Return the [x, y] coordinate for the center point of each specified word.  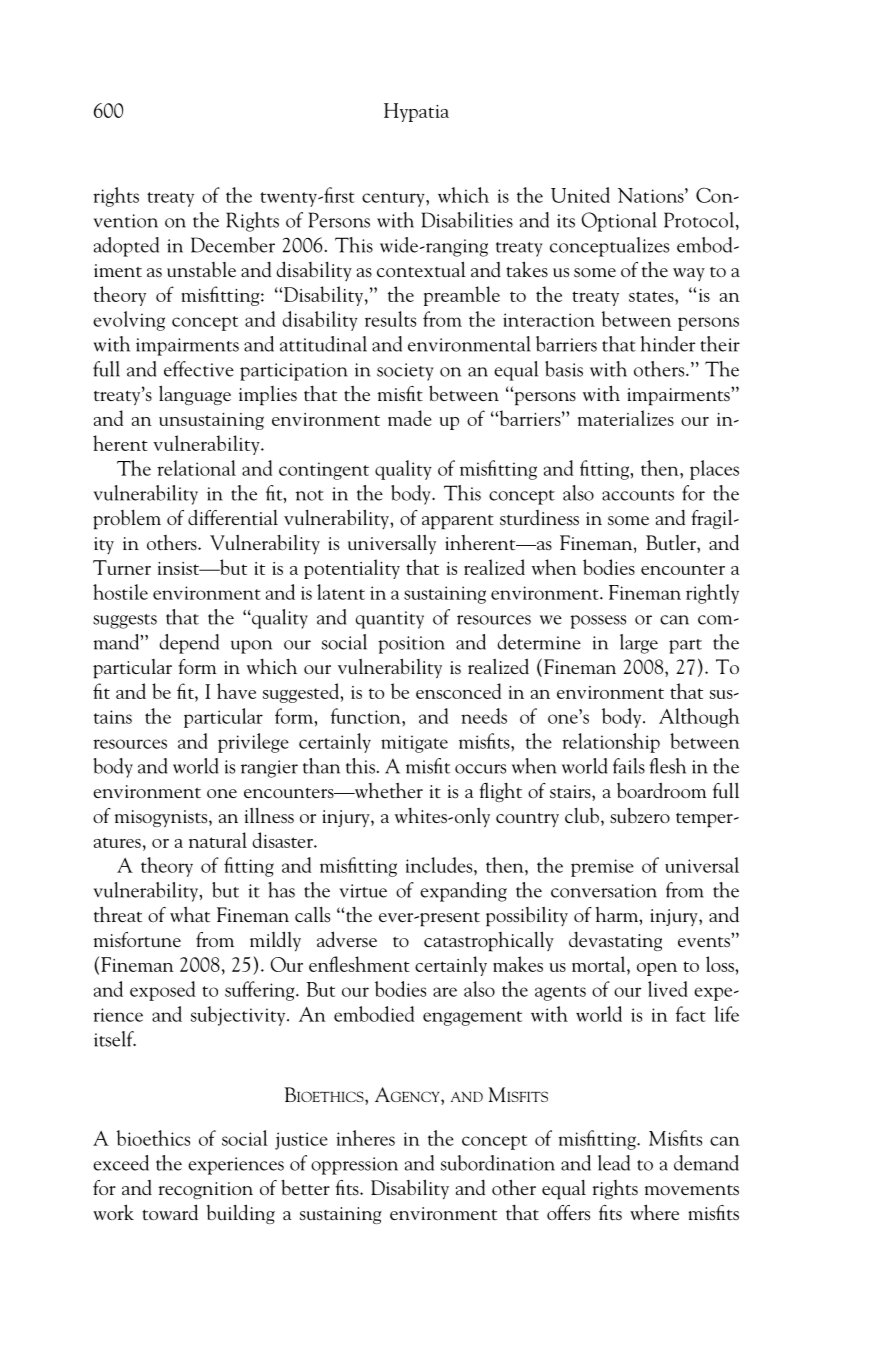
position [411, 645]
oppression [354, 1166]
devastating [615, 941]
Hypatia [416, 112]
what [190, 914]
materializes [626, 418]
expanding [463, 892]
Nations [652, 195]
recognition [205, 1190]
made [410, 418]
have [236, 691]
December [233, 245]
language [195, 395]
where [654, 1212]
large [639, 644]
